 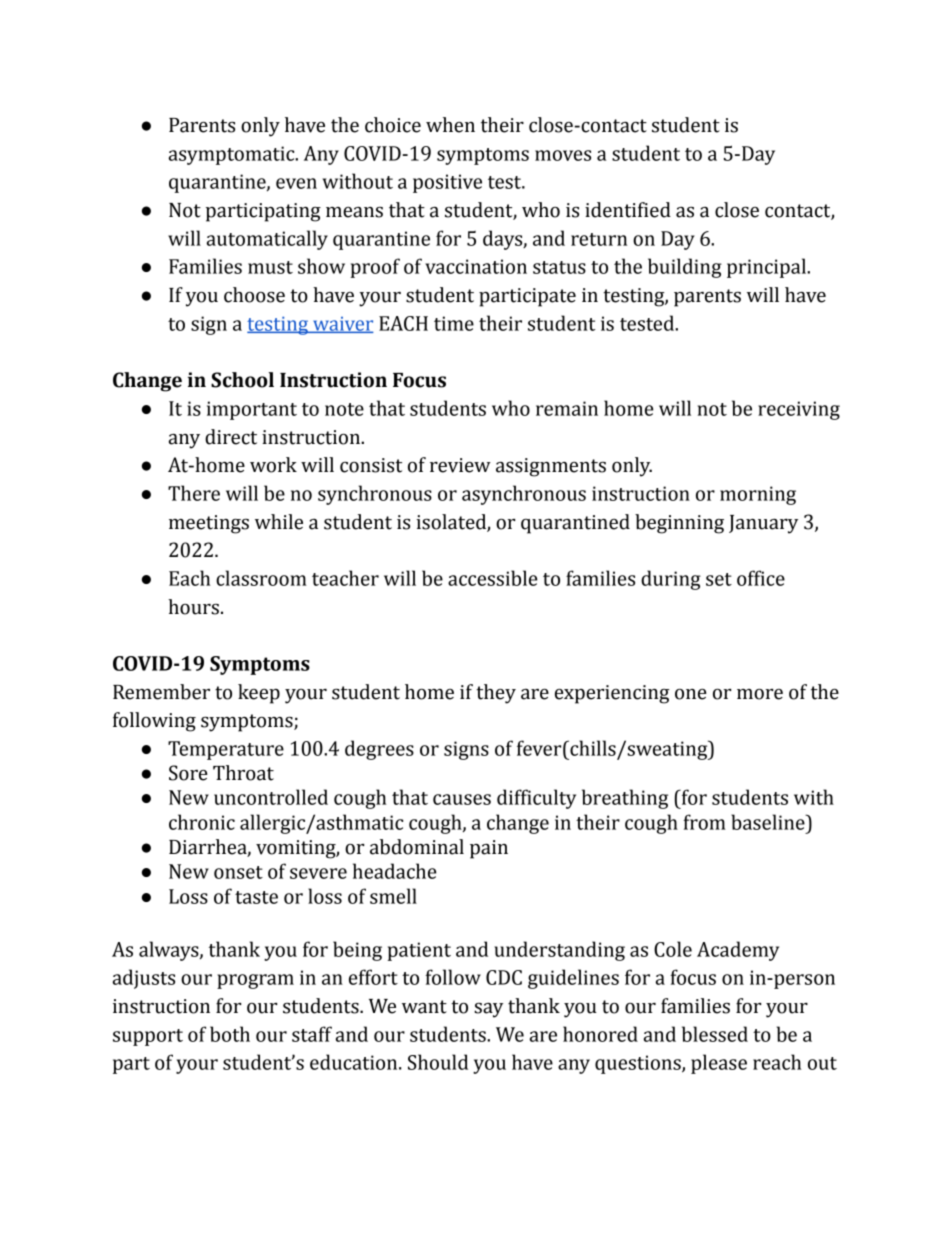 What do you see at coordinates (193, 607) in the page?
I see `hours` at bounding box center [193, 607].
